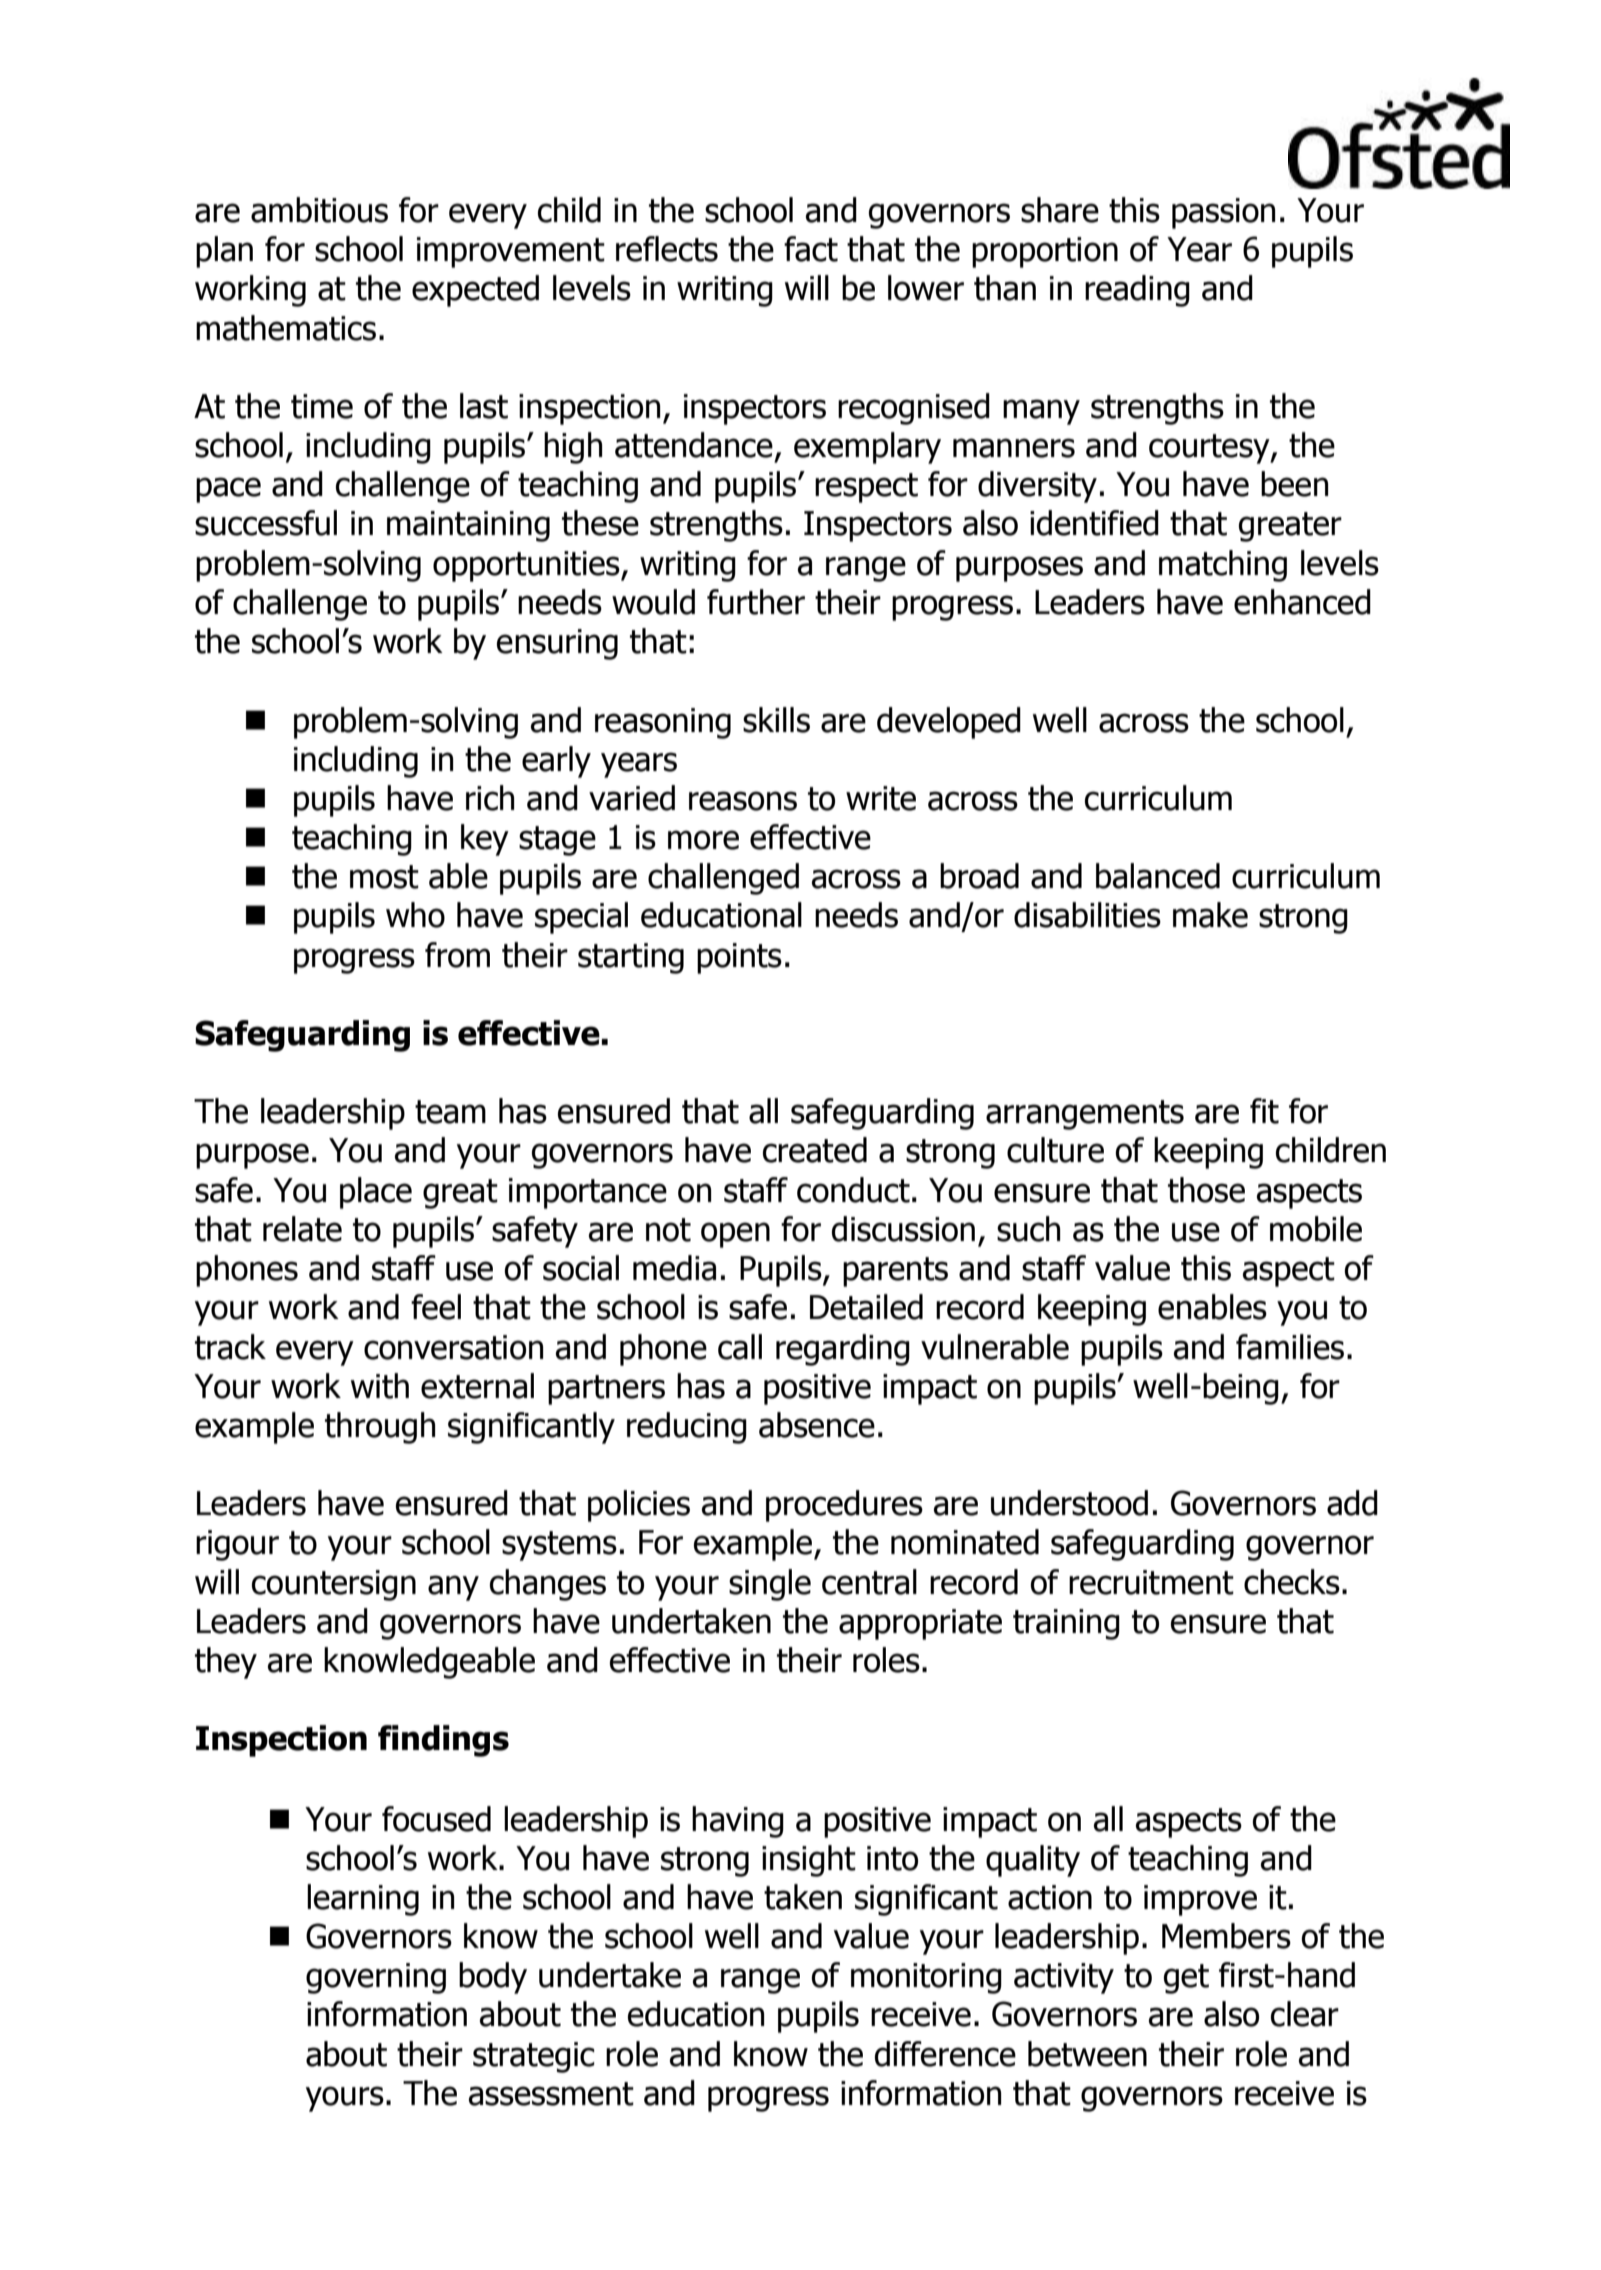  I want to click on passion, so click(1223, 213).
